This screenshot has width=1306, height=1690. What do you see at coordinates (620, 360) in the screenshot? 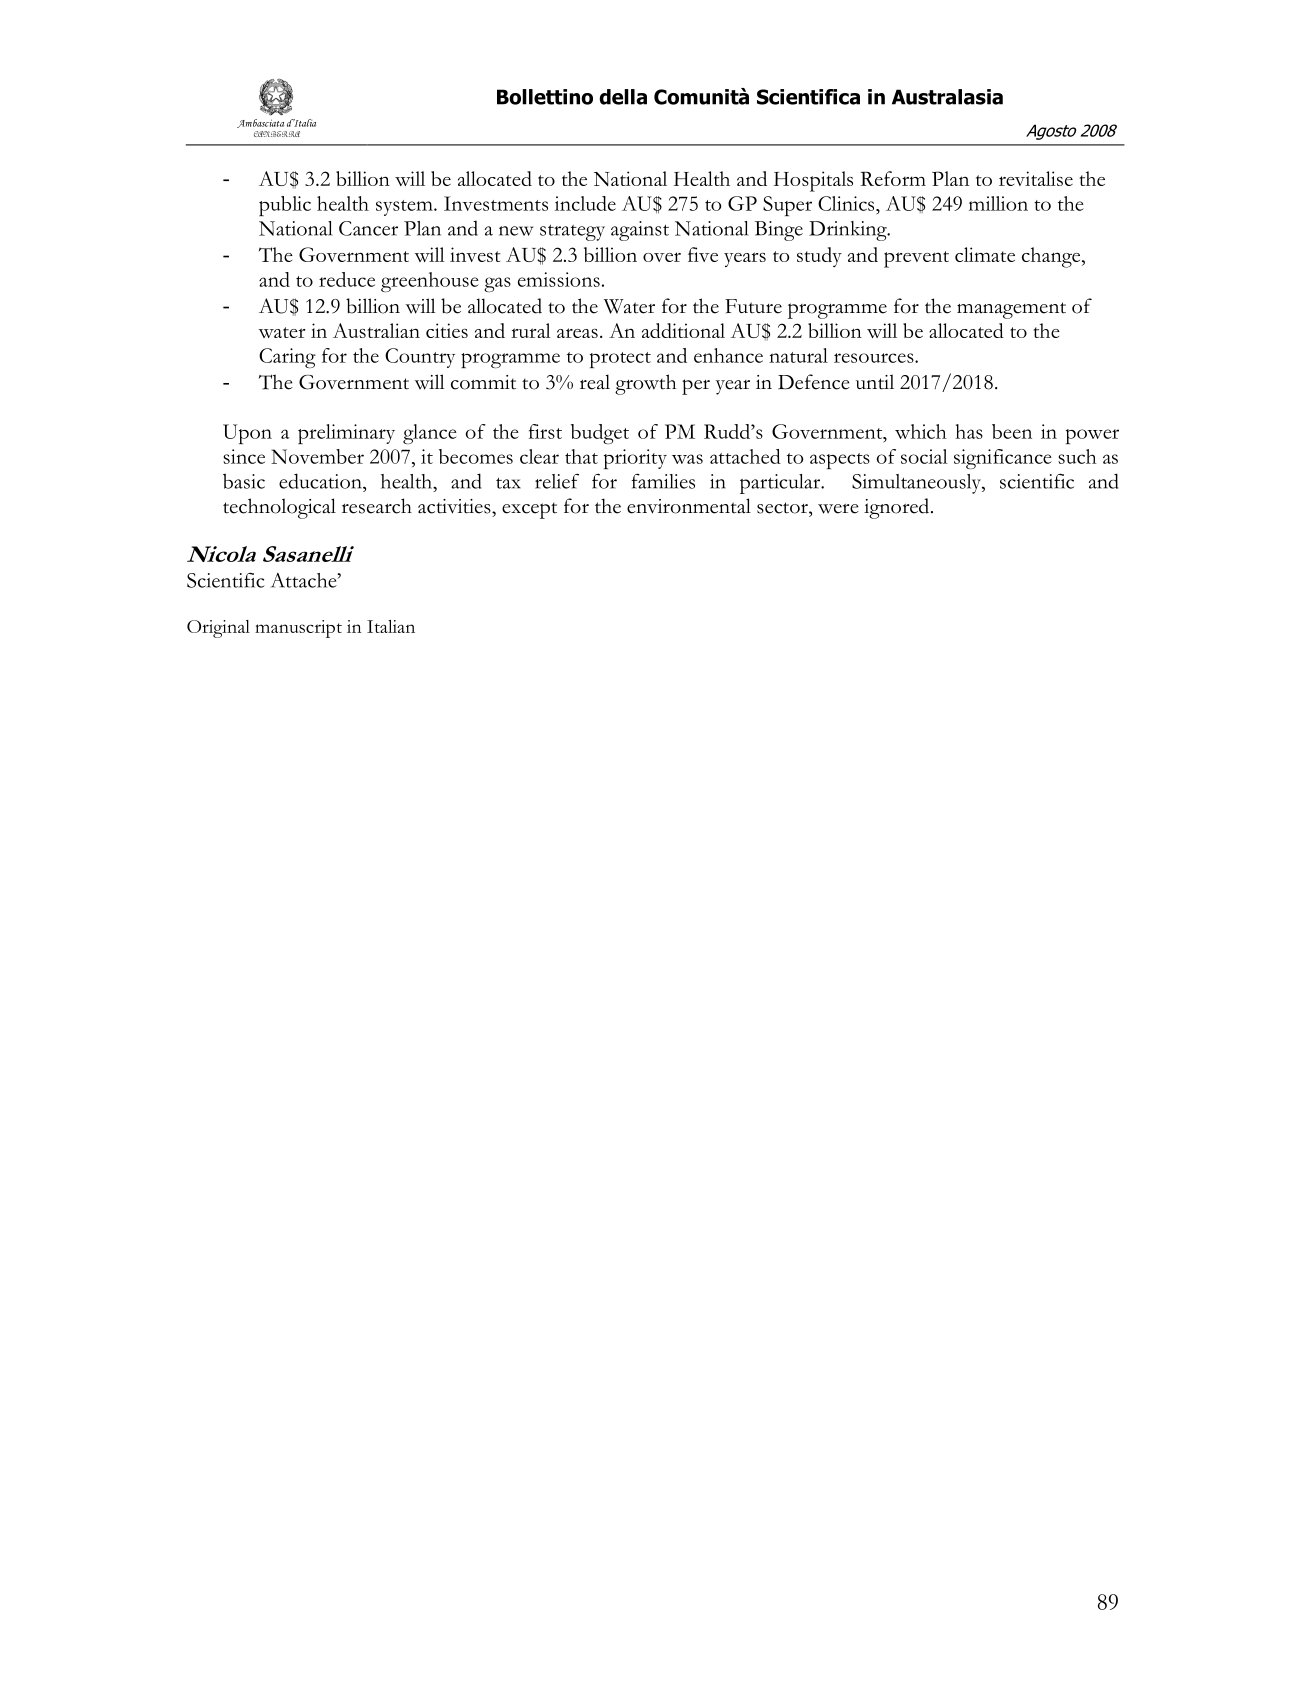
I see `protect` at bounding box center [620, 360].
